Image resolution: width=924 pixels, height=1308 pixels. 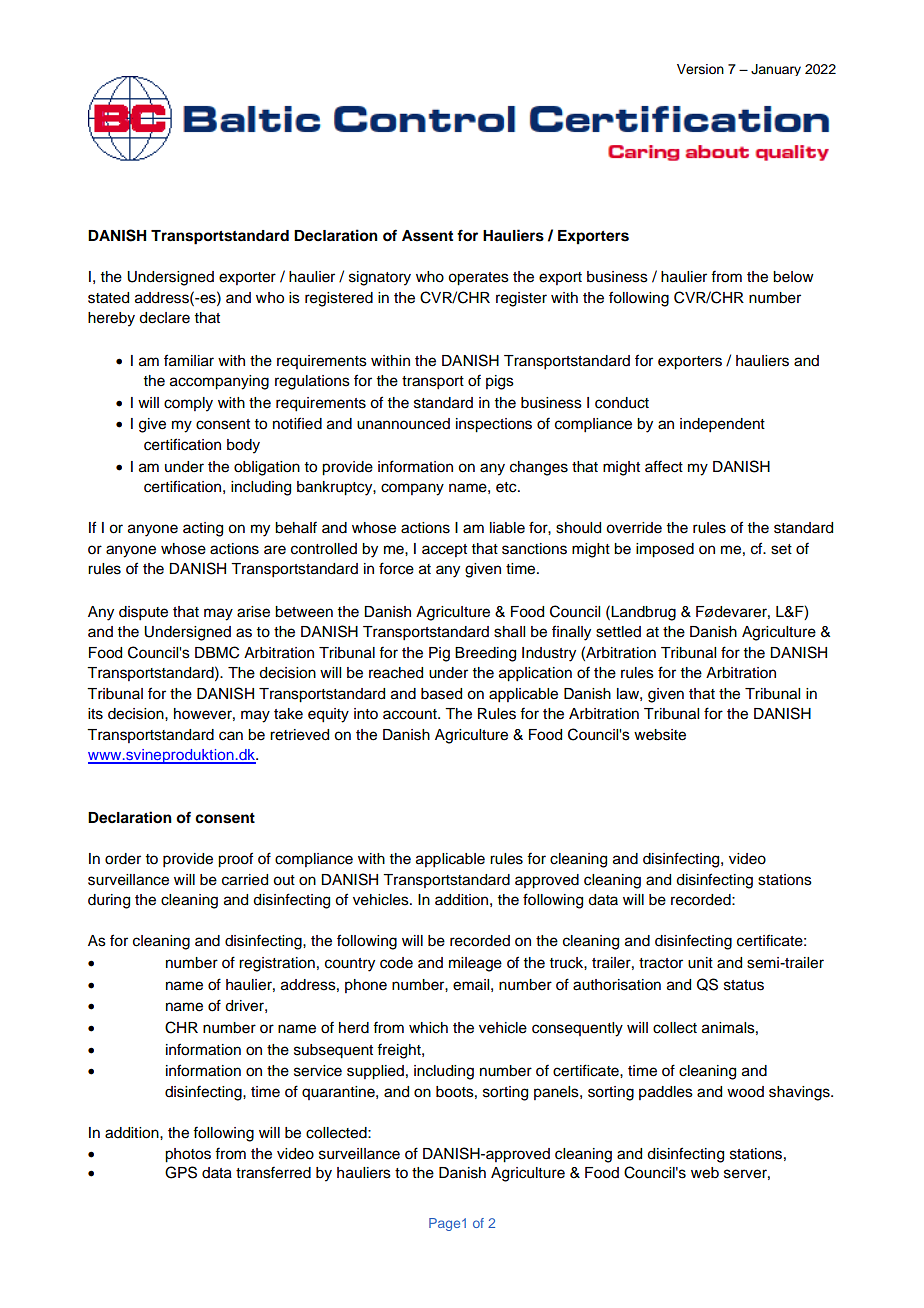 I want to click on mileage, so click(x=475, y=964).
